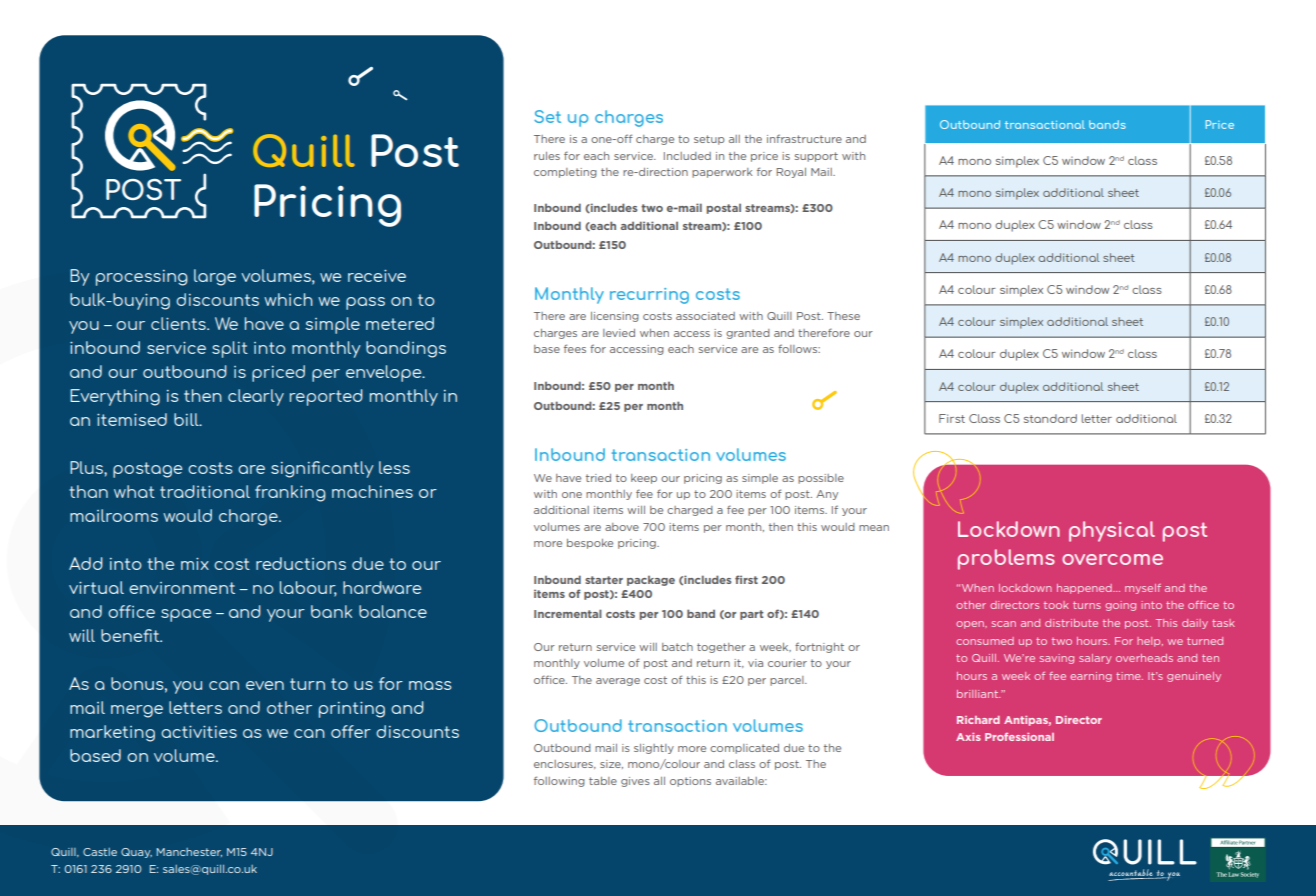  Describe the element at coordinates (644, 479) in the screenshot. I see `keep` at that location.
